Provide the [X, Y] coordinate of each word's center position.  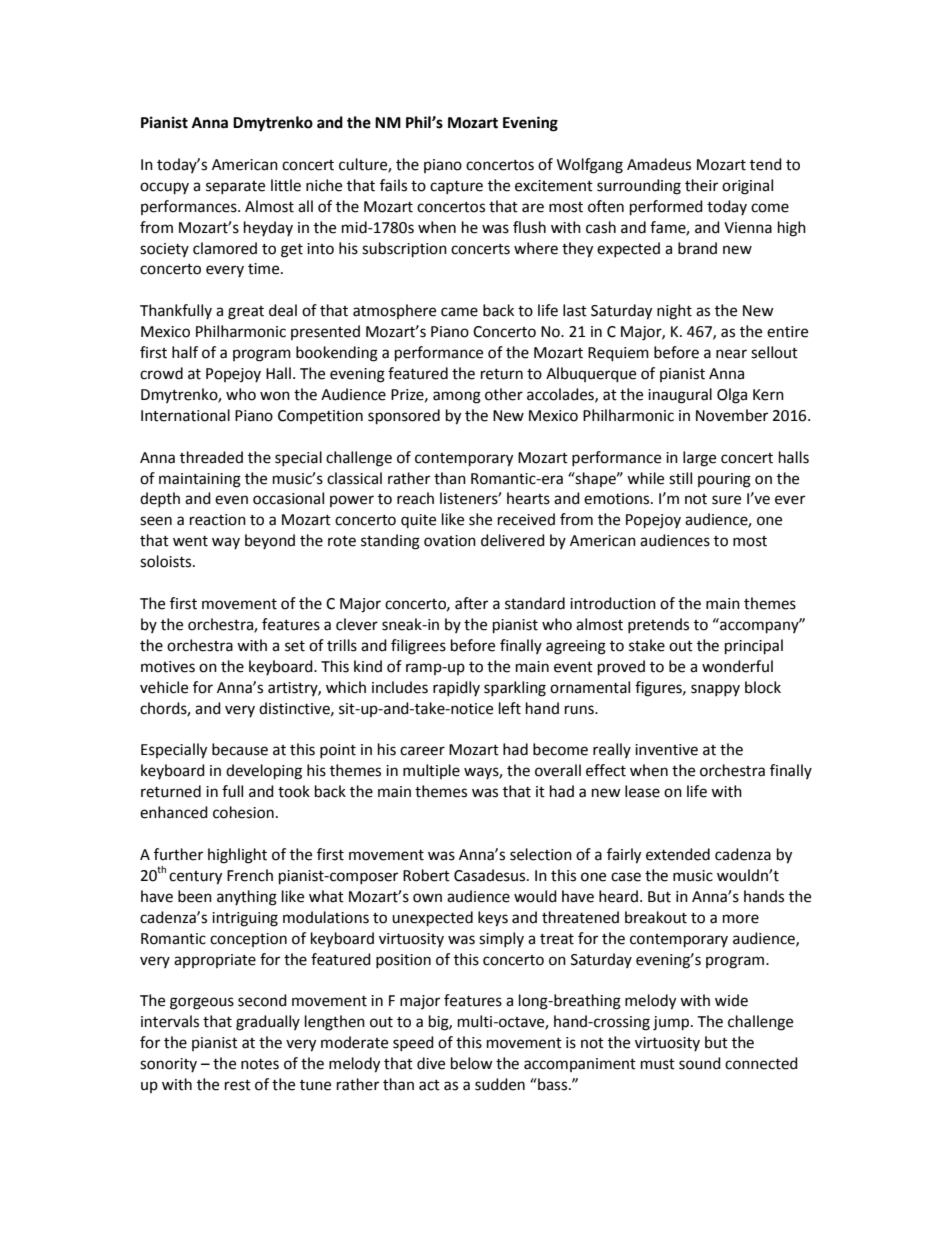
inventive [666, 750]
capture [456, 187]
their [701, 185]
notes [260, 1064]
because [240, 749]
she [480, 519]
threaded [211, 457]
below [472, 1063]
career [422, 751]
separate [235, 187]
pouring [724, 480]
